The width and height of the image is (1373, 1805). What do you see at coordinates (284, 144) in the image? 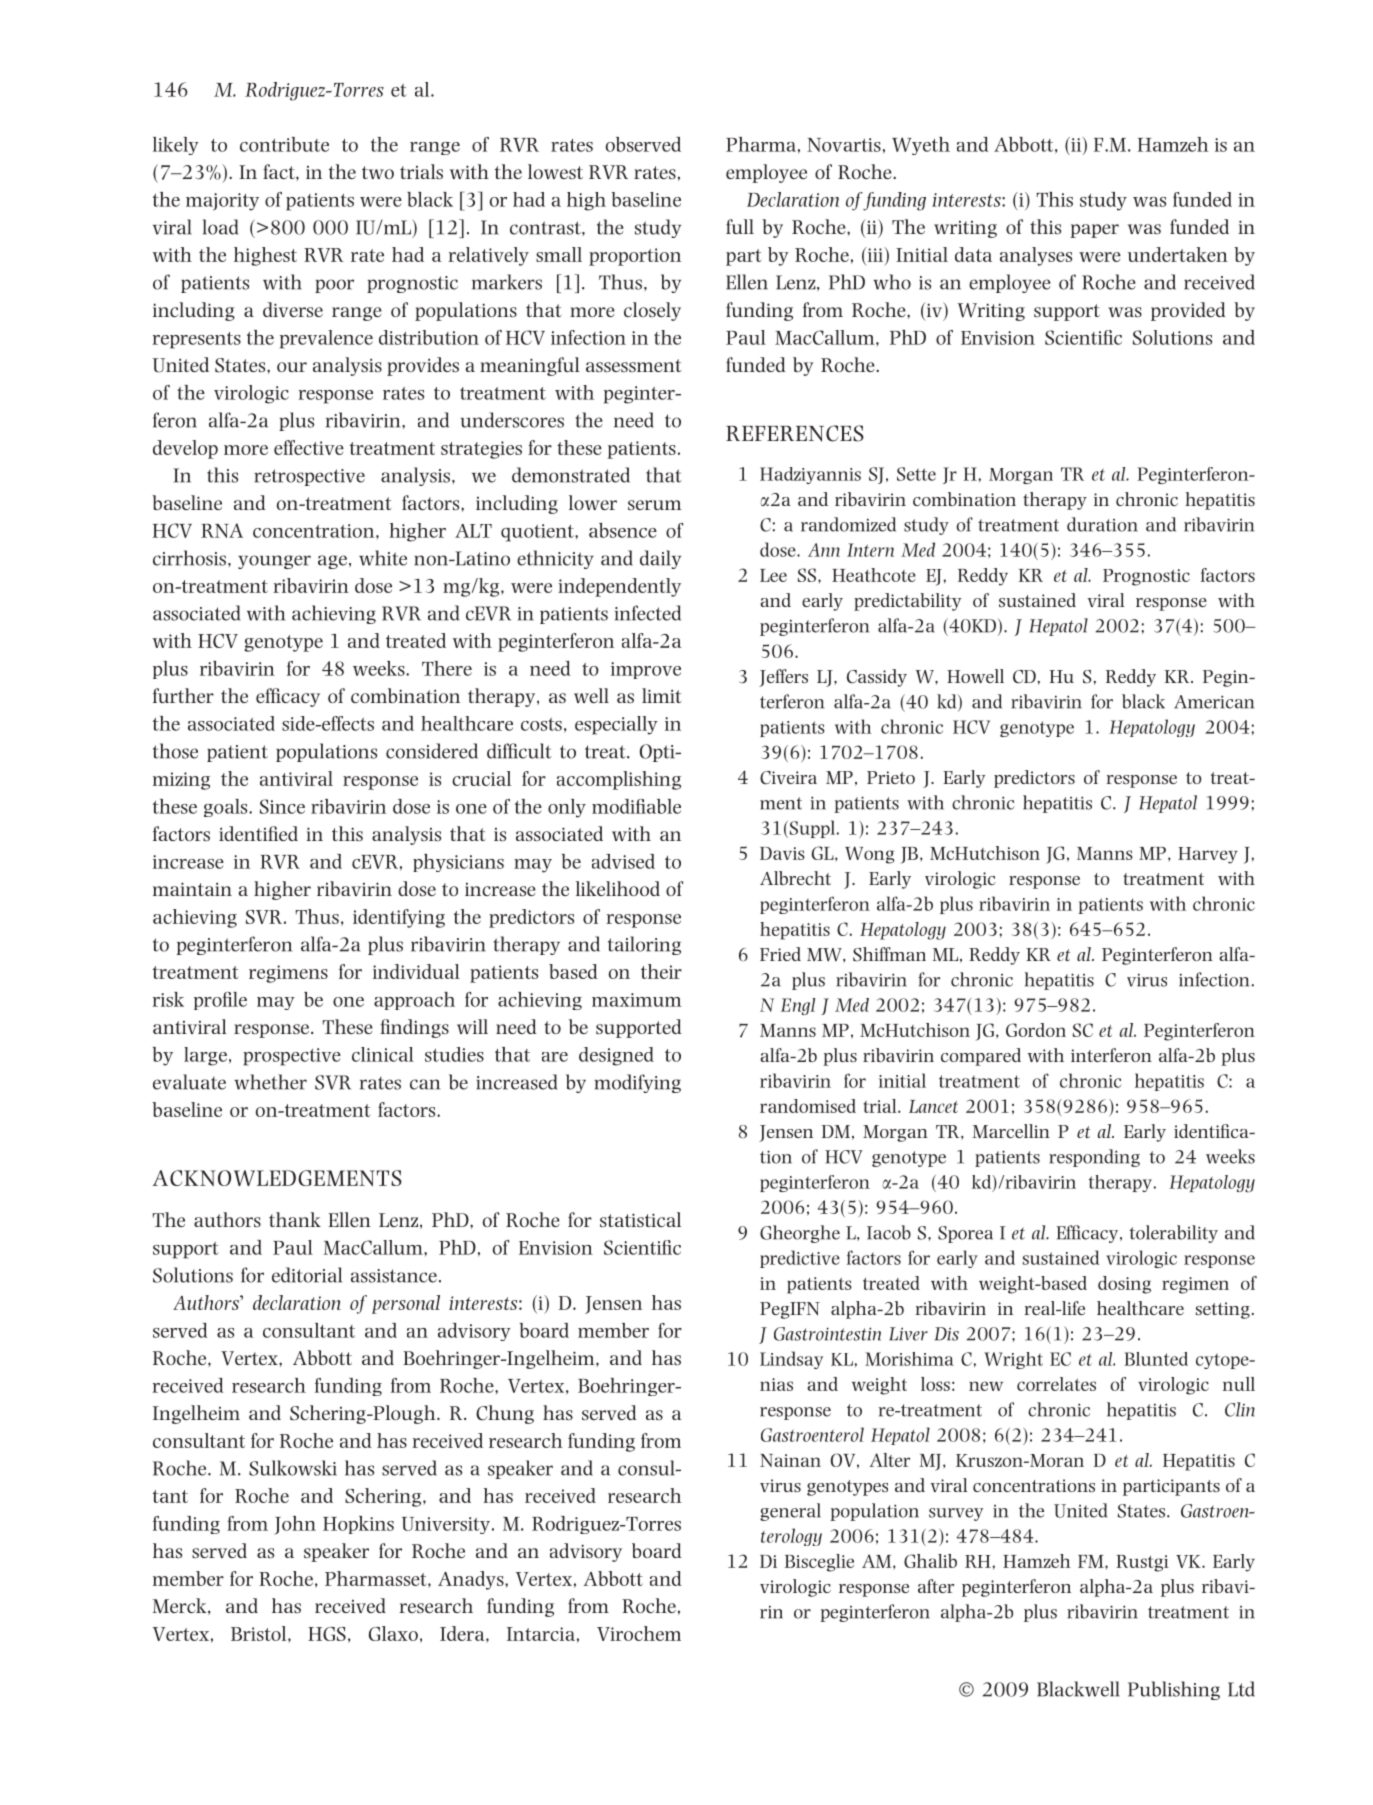
I see `contribute` at bounding box center [284, 144].
